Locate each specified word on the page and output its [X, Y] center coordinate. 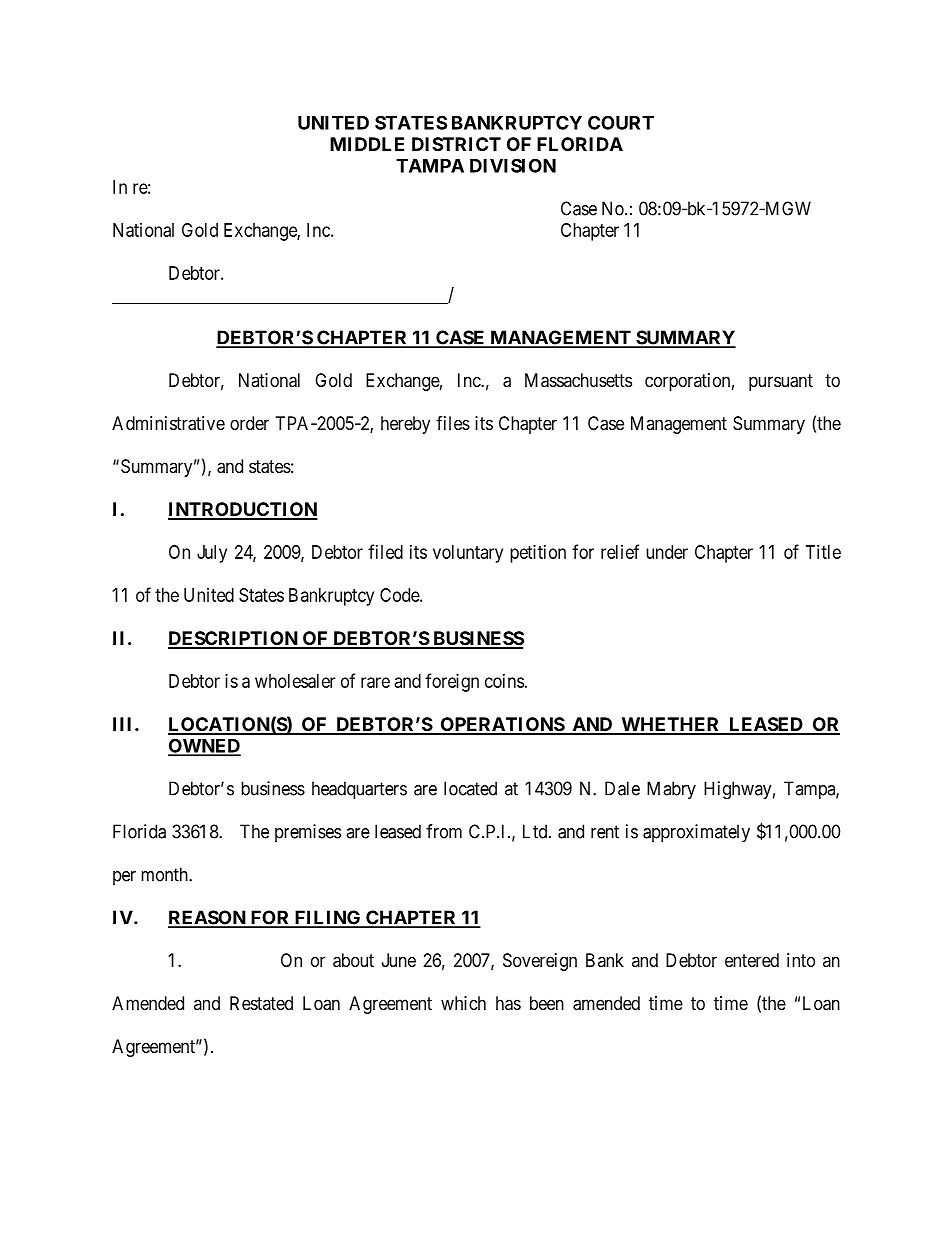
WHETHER [670, 725]
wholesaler [295, 681]
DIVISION [513, 165]
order [249, 423]
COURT [621, 122]
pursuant [781, 382]
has [508, 1003]
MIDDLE [367, 144]
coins [504, 681]
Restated [261, 1003]
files [453, 423]
